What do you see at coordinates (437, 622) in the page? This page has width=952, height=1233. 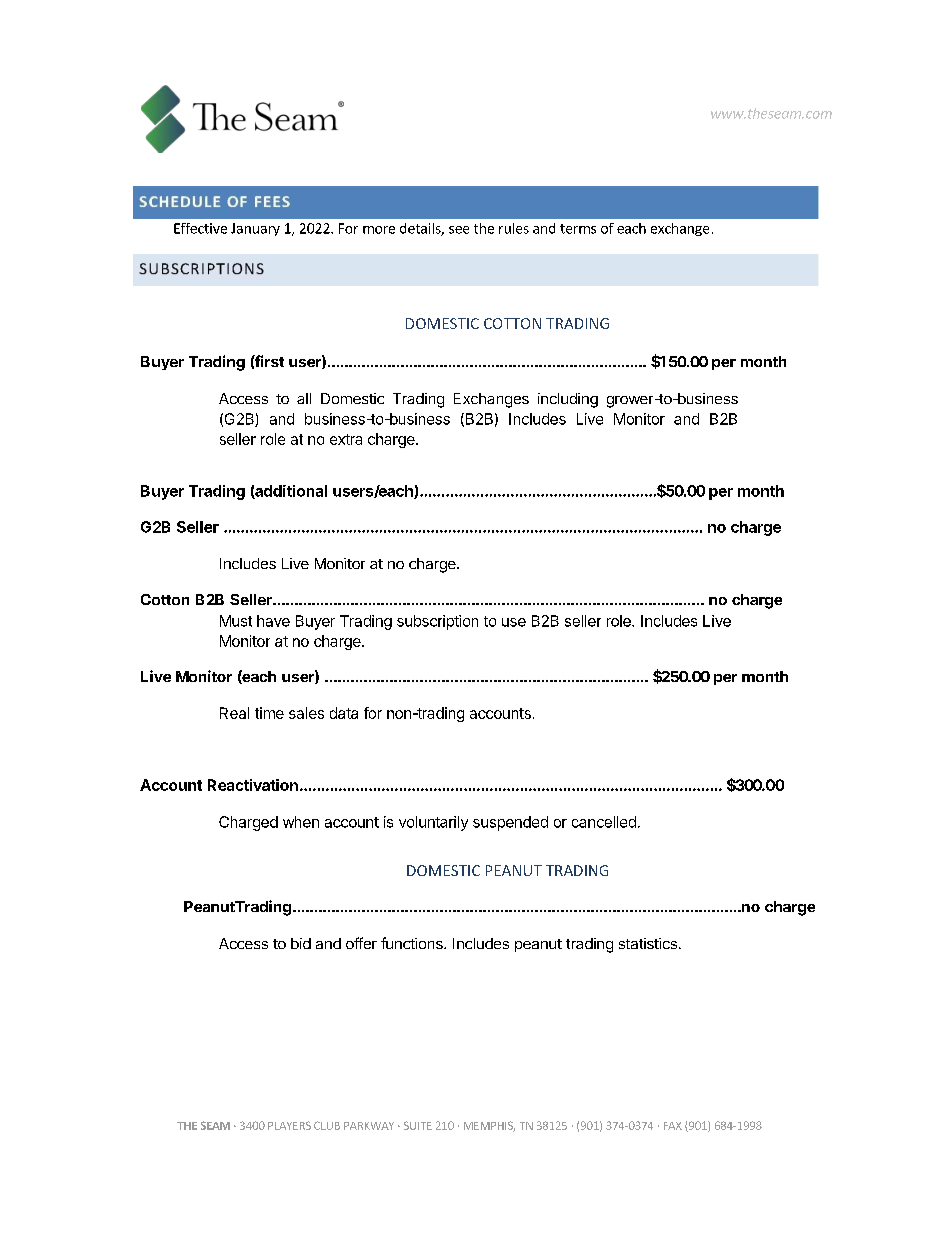 I see `subscription` at bounding box center [437, 622].
